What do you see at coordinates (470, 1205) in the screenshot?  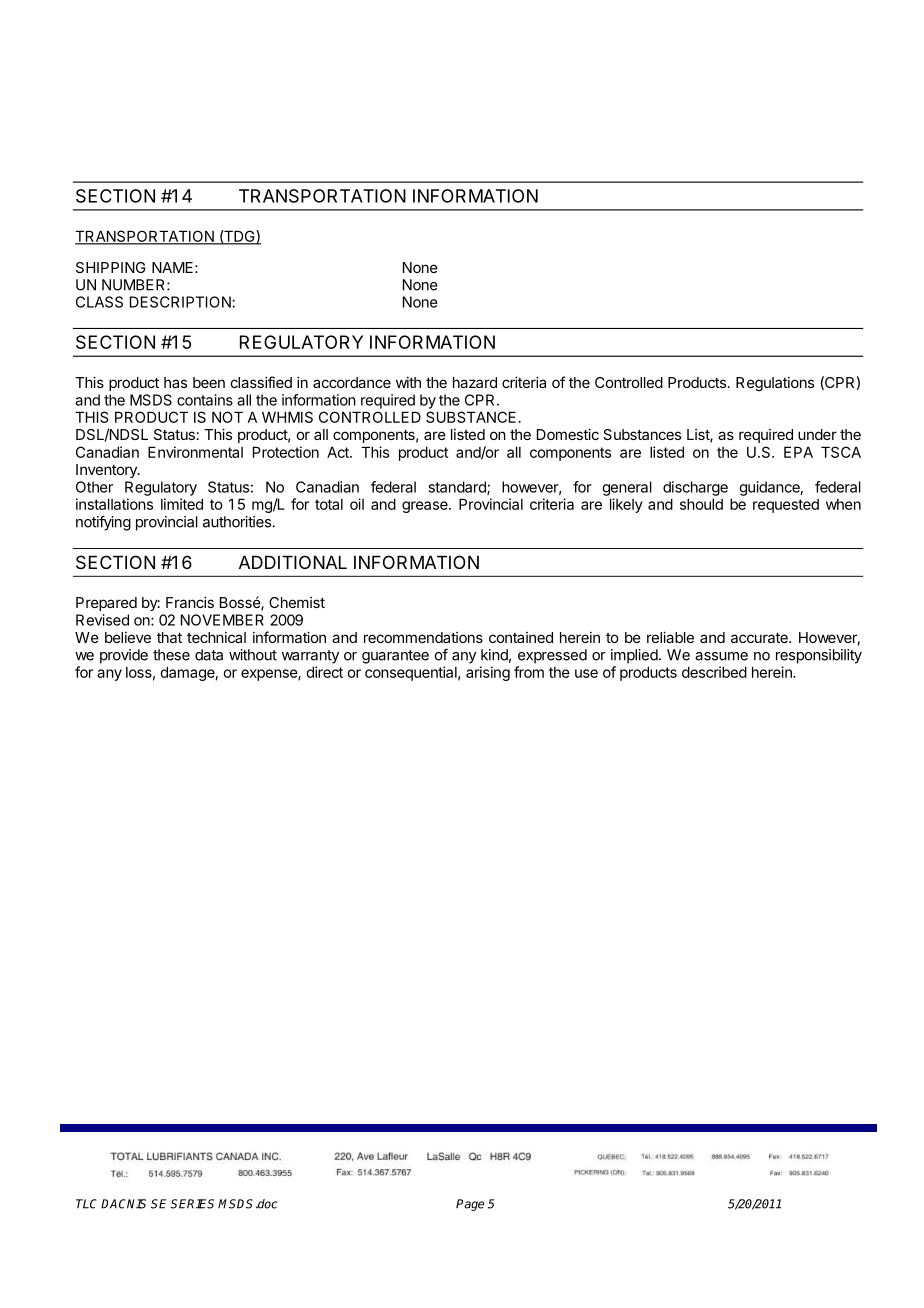 I see `Page` at bounding box center [470, 1205].
